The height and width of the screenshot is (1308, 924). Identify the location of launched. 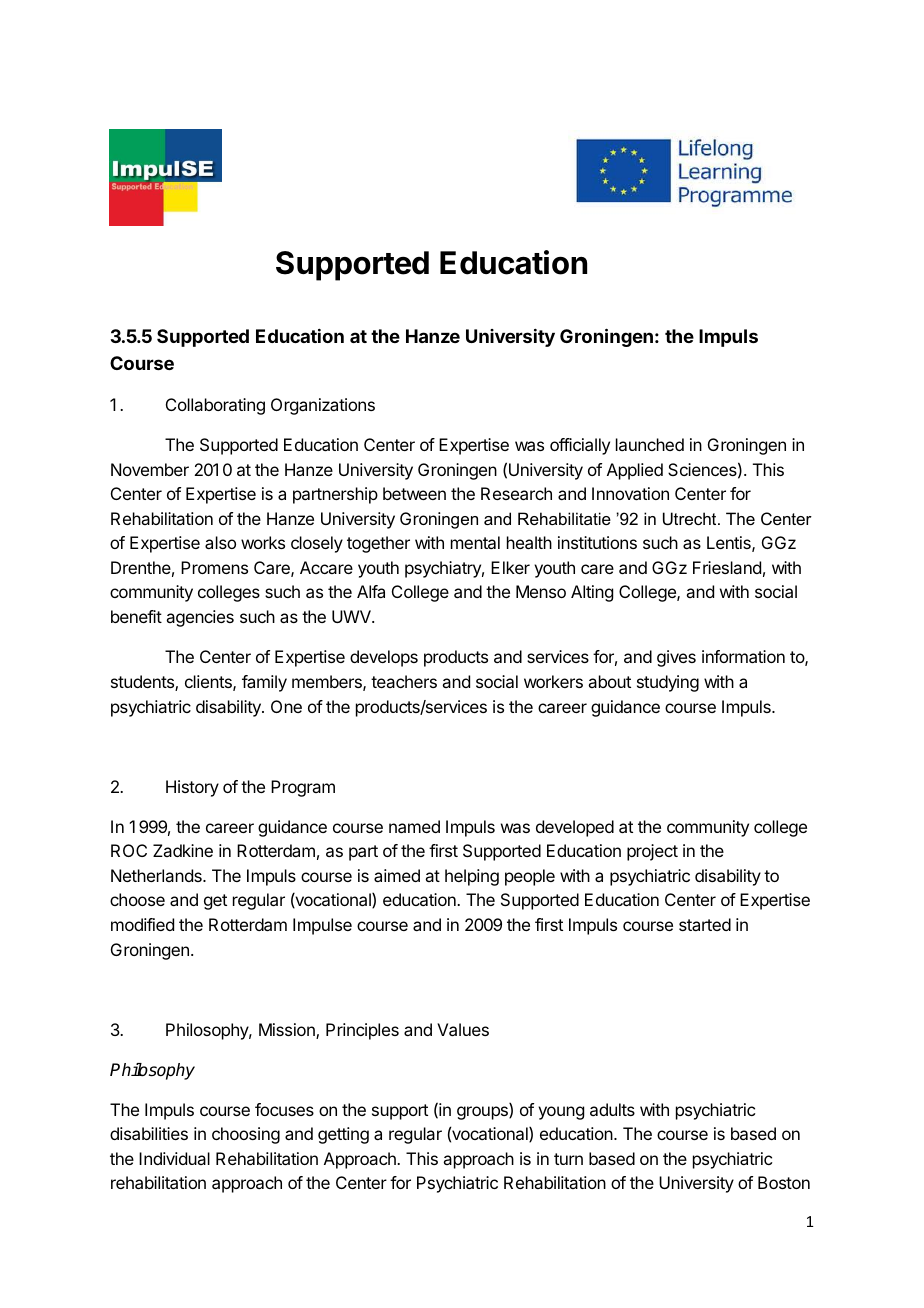
(650, 444).
